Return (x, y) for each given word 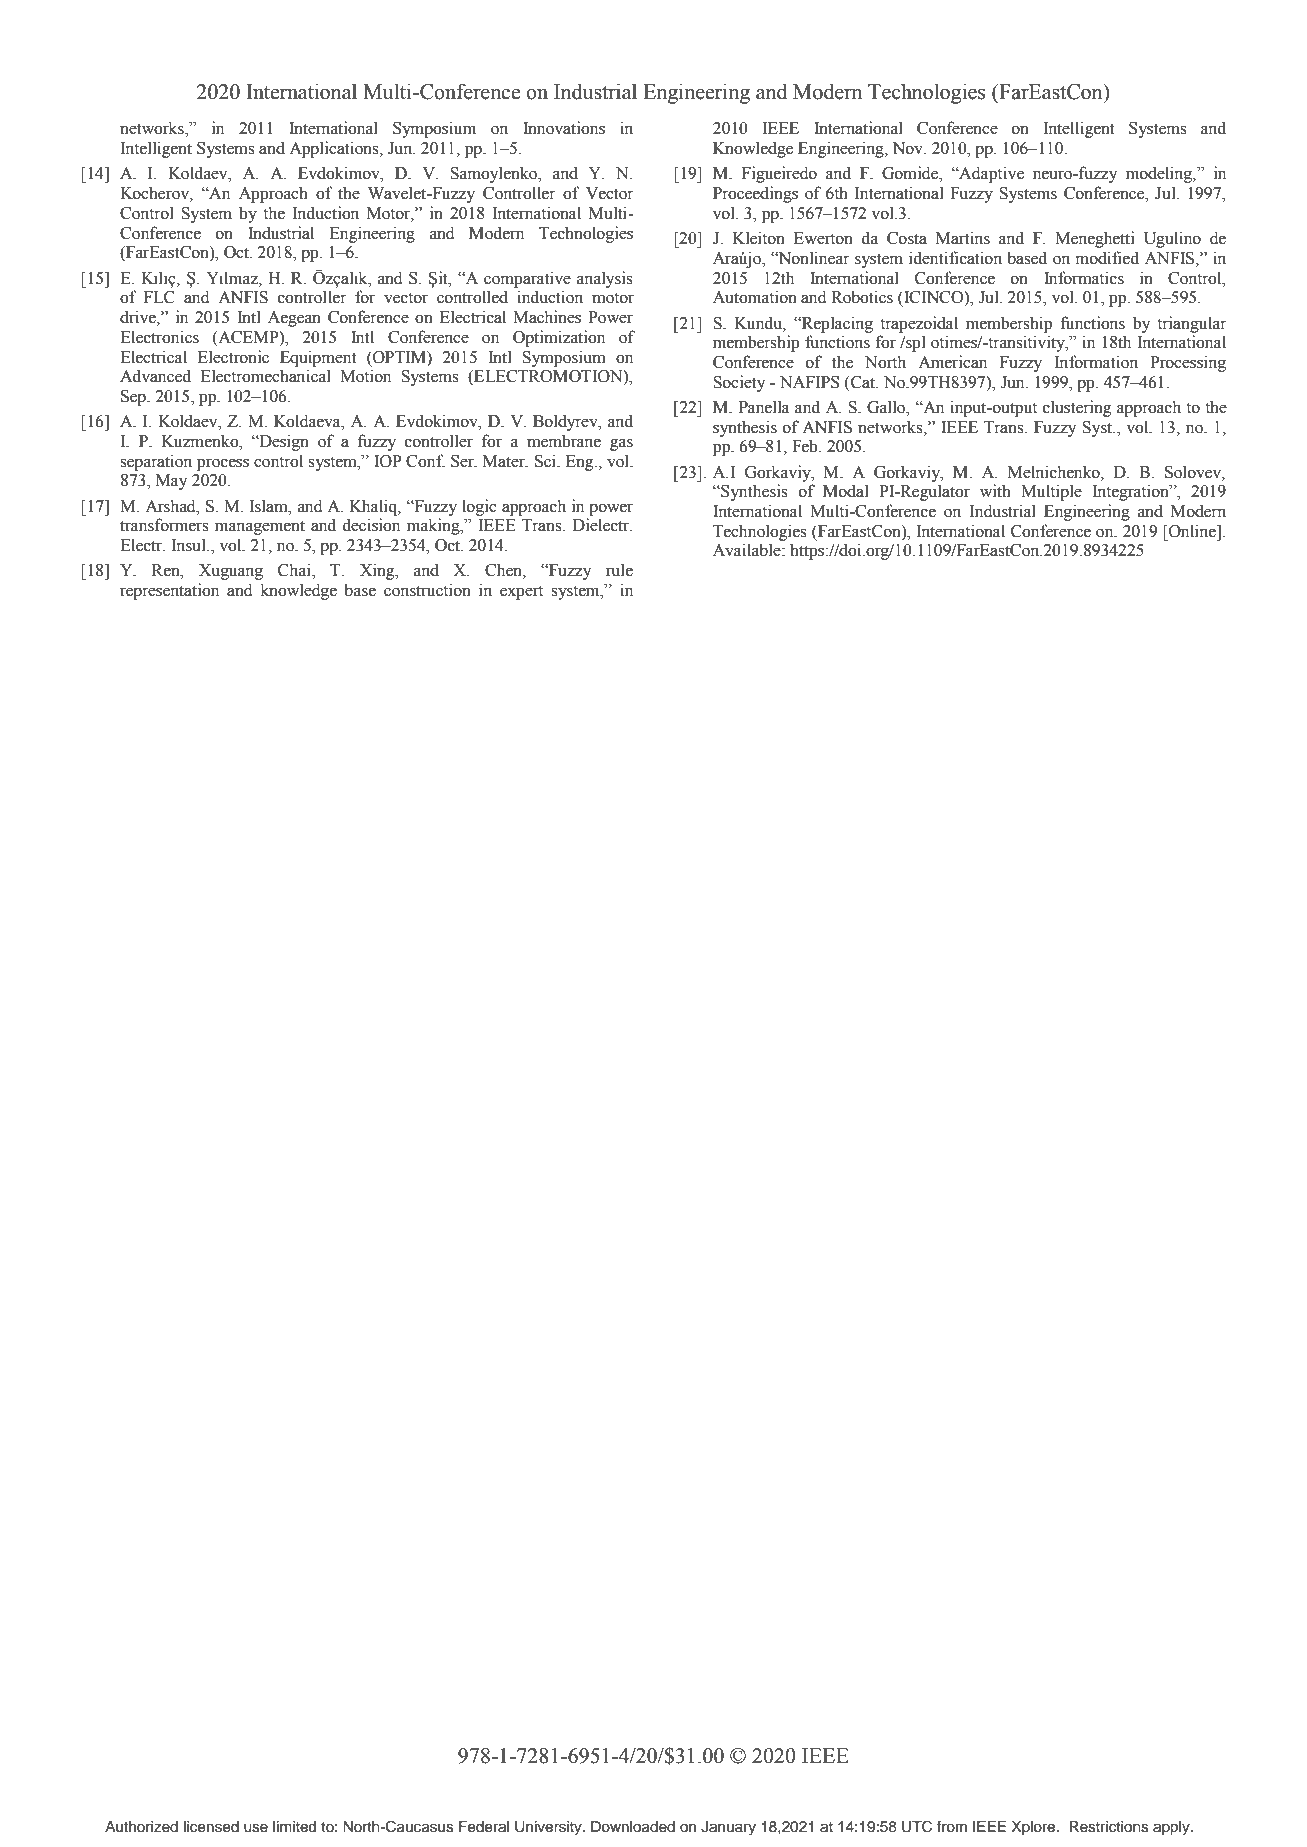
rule (619, 570)
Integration (1132, 492)
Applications (335, 149)
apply (1172, 1828)
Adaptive (990, 174)
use (256, 1828)
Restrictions (1109, 1827)
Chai (295, 571)
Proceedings (755, 194)
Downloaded (633, 1827)
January (728, 1828)
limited (294, 1827)
